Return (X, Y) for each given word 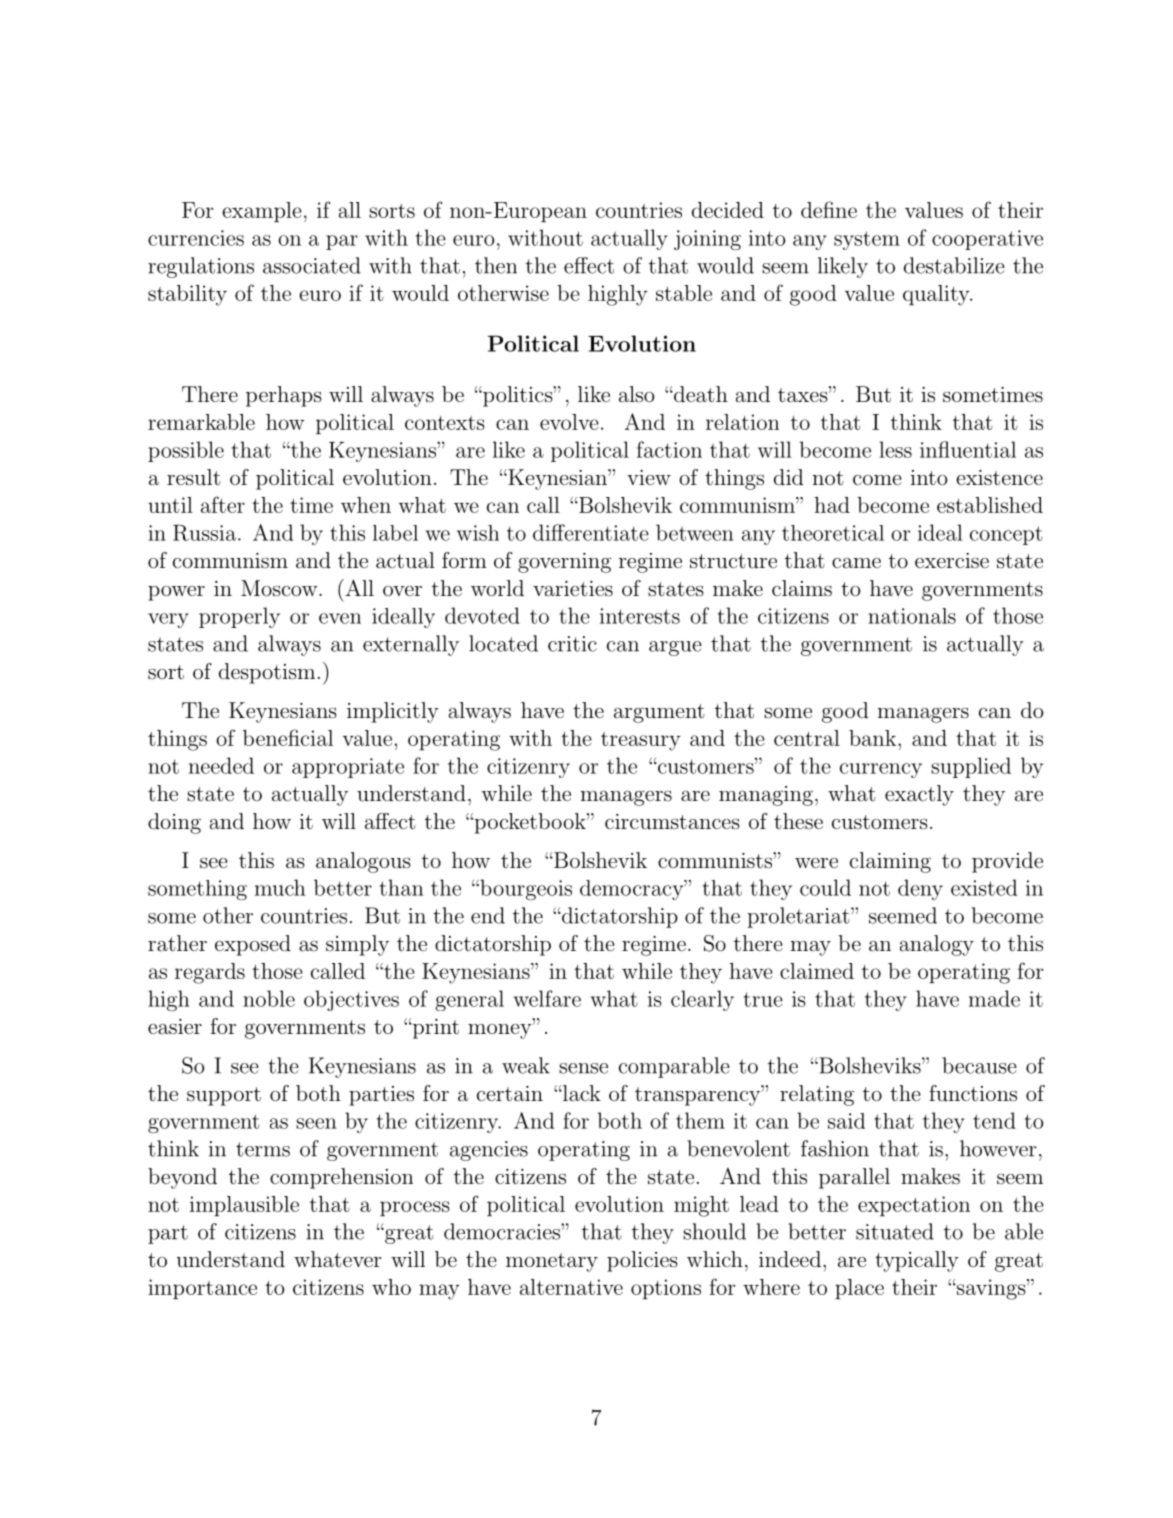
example (262, 212)
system (867, 240)
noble (269, 998)
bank (874, 738)
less (895, 449)
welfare (547, 998)
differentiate (591, 532)
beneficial (288, 737)
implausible (244, 1206)
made (994, 998)
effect (589, 265)
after (223, 504)
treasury (641, 741)
